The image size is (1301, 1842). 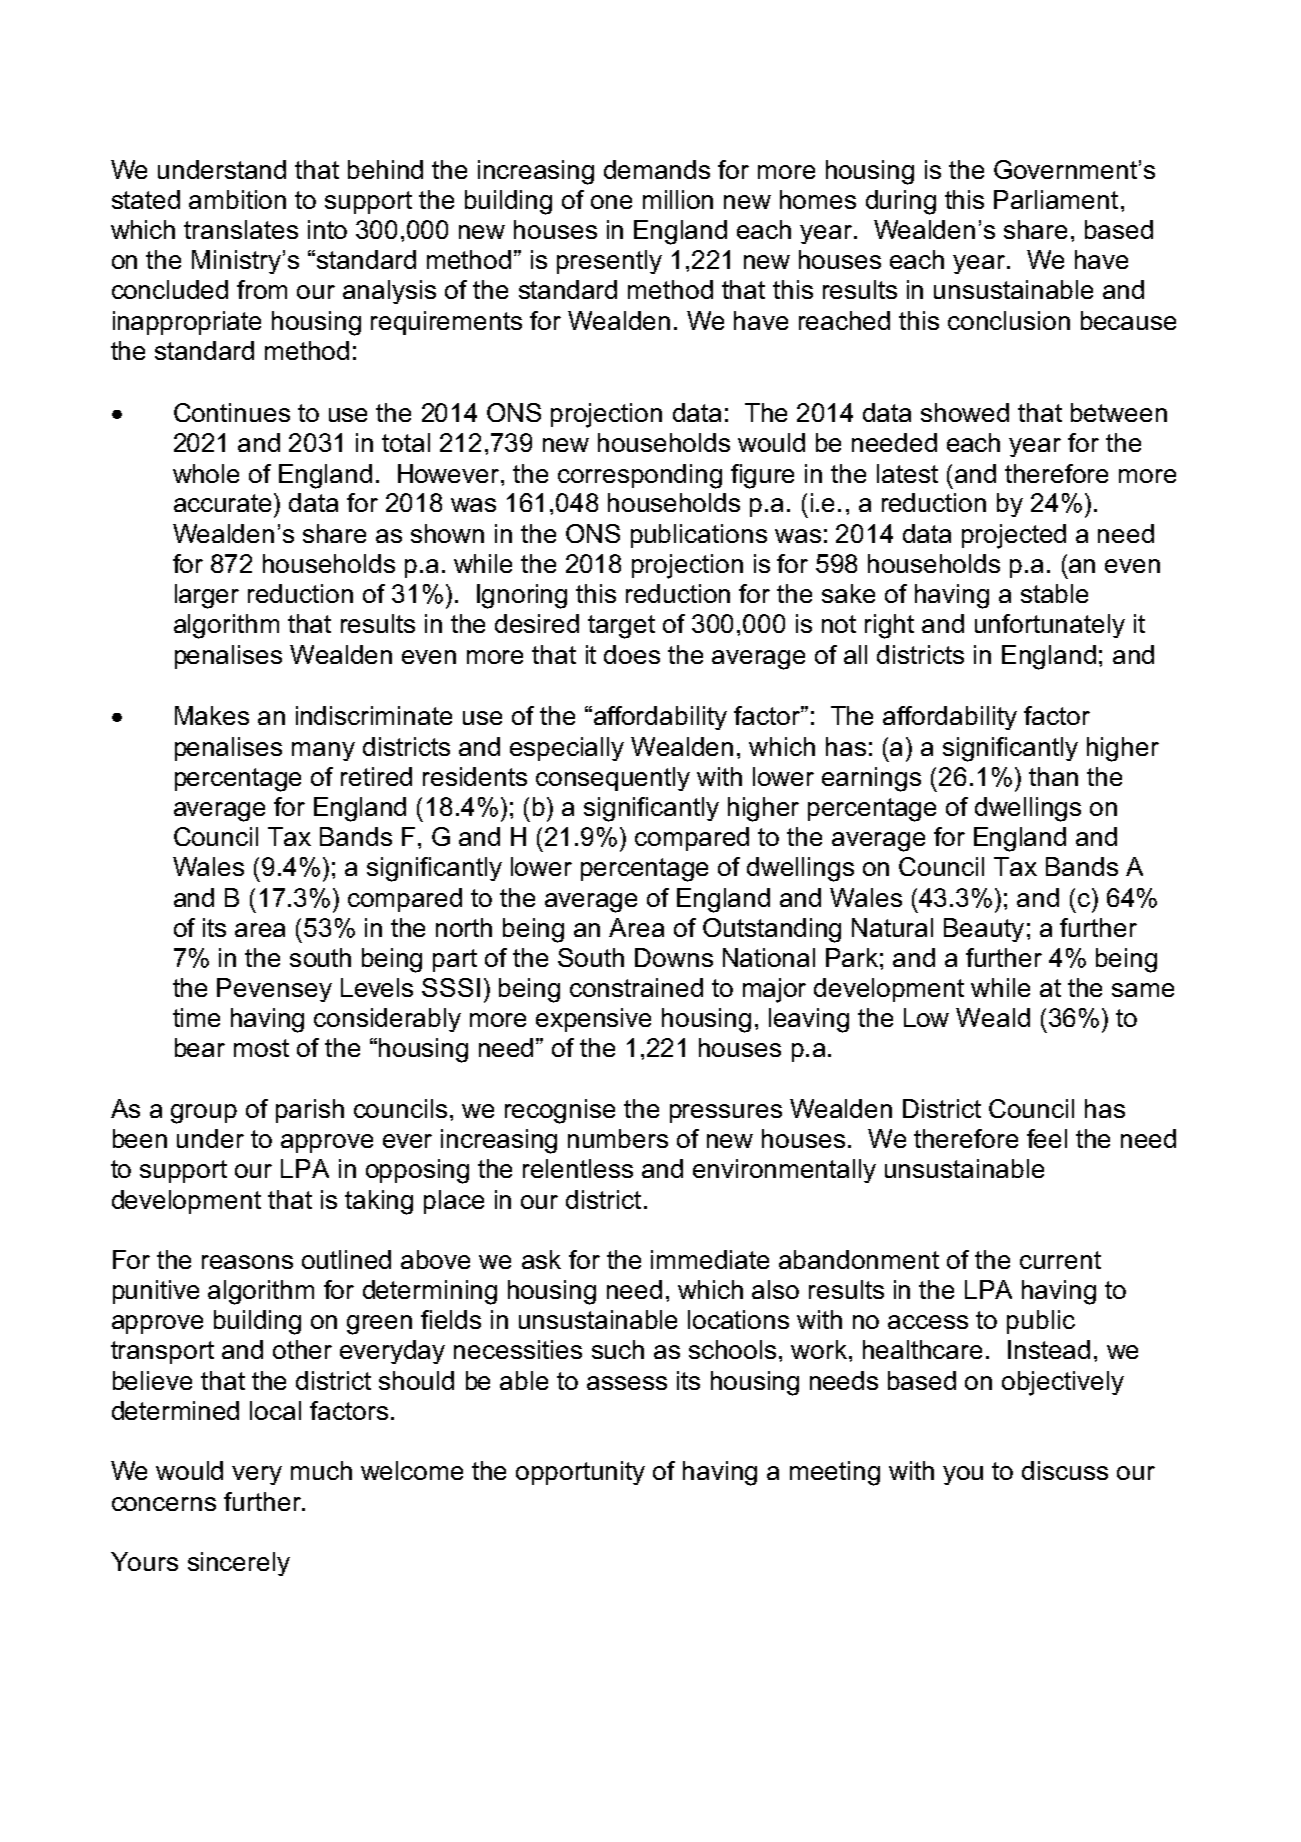 What do you see at coordinates (1047, 1138) in the page?
I see `feel` at bounding box center [1047, 1138].
